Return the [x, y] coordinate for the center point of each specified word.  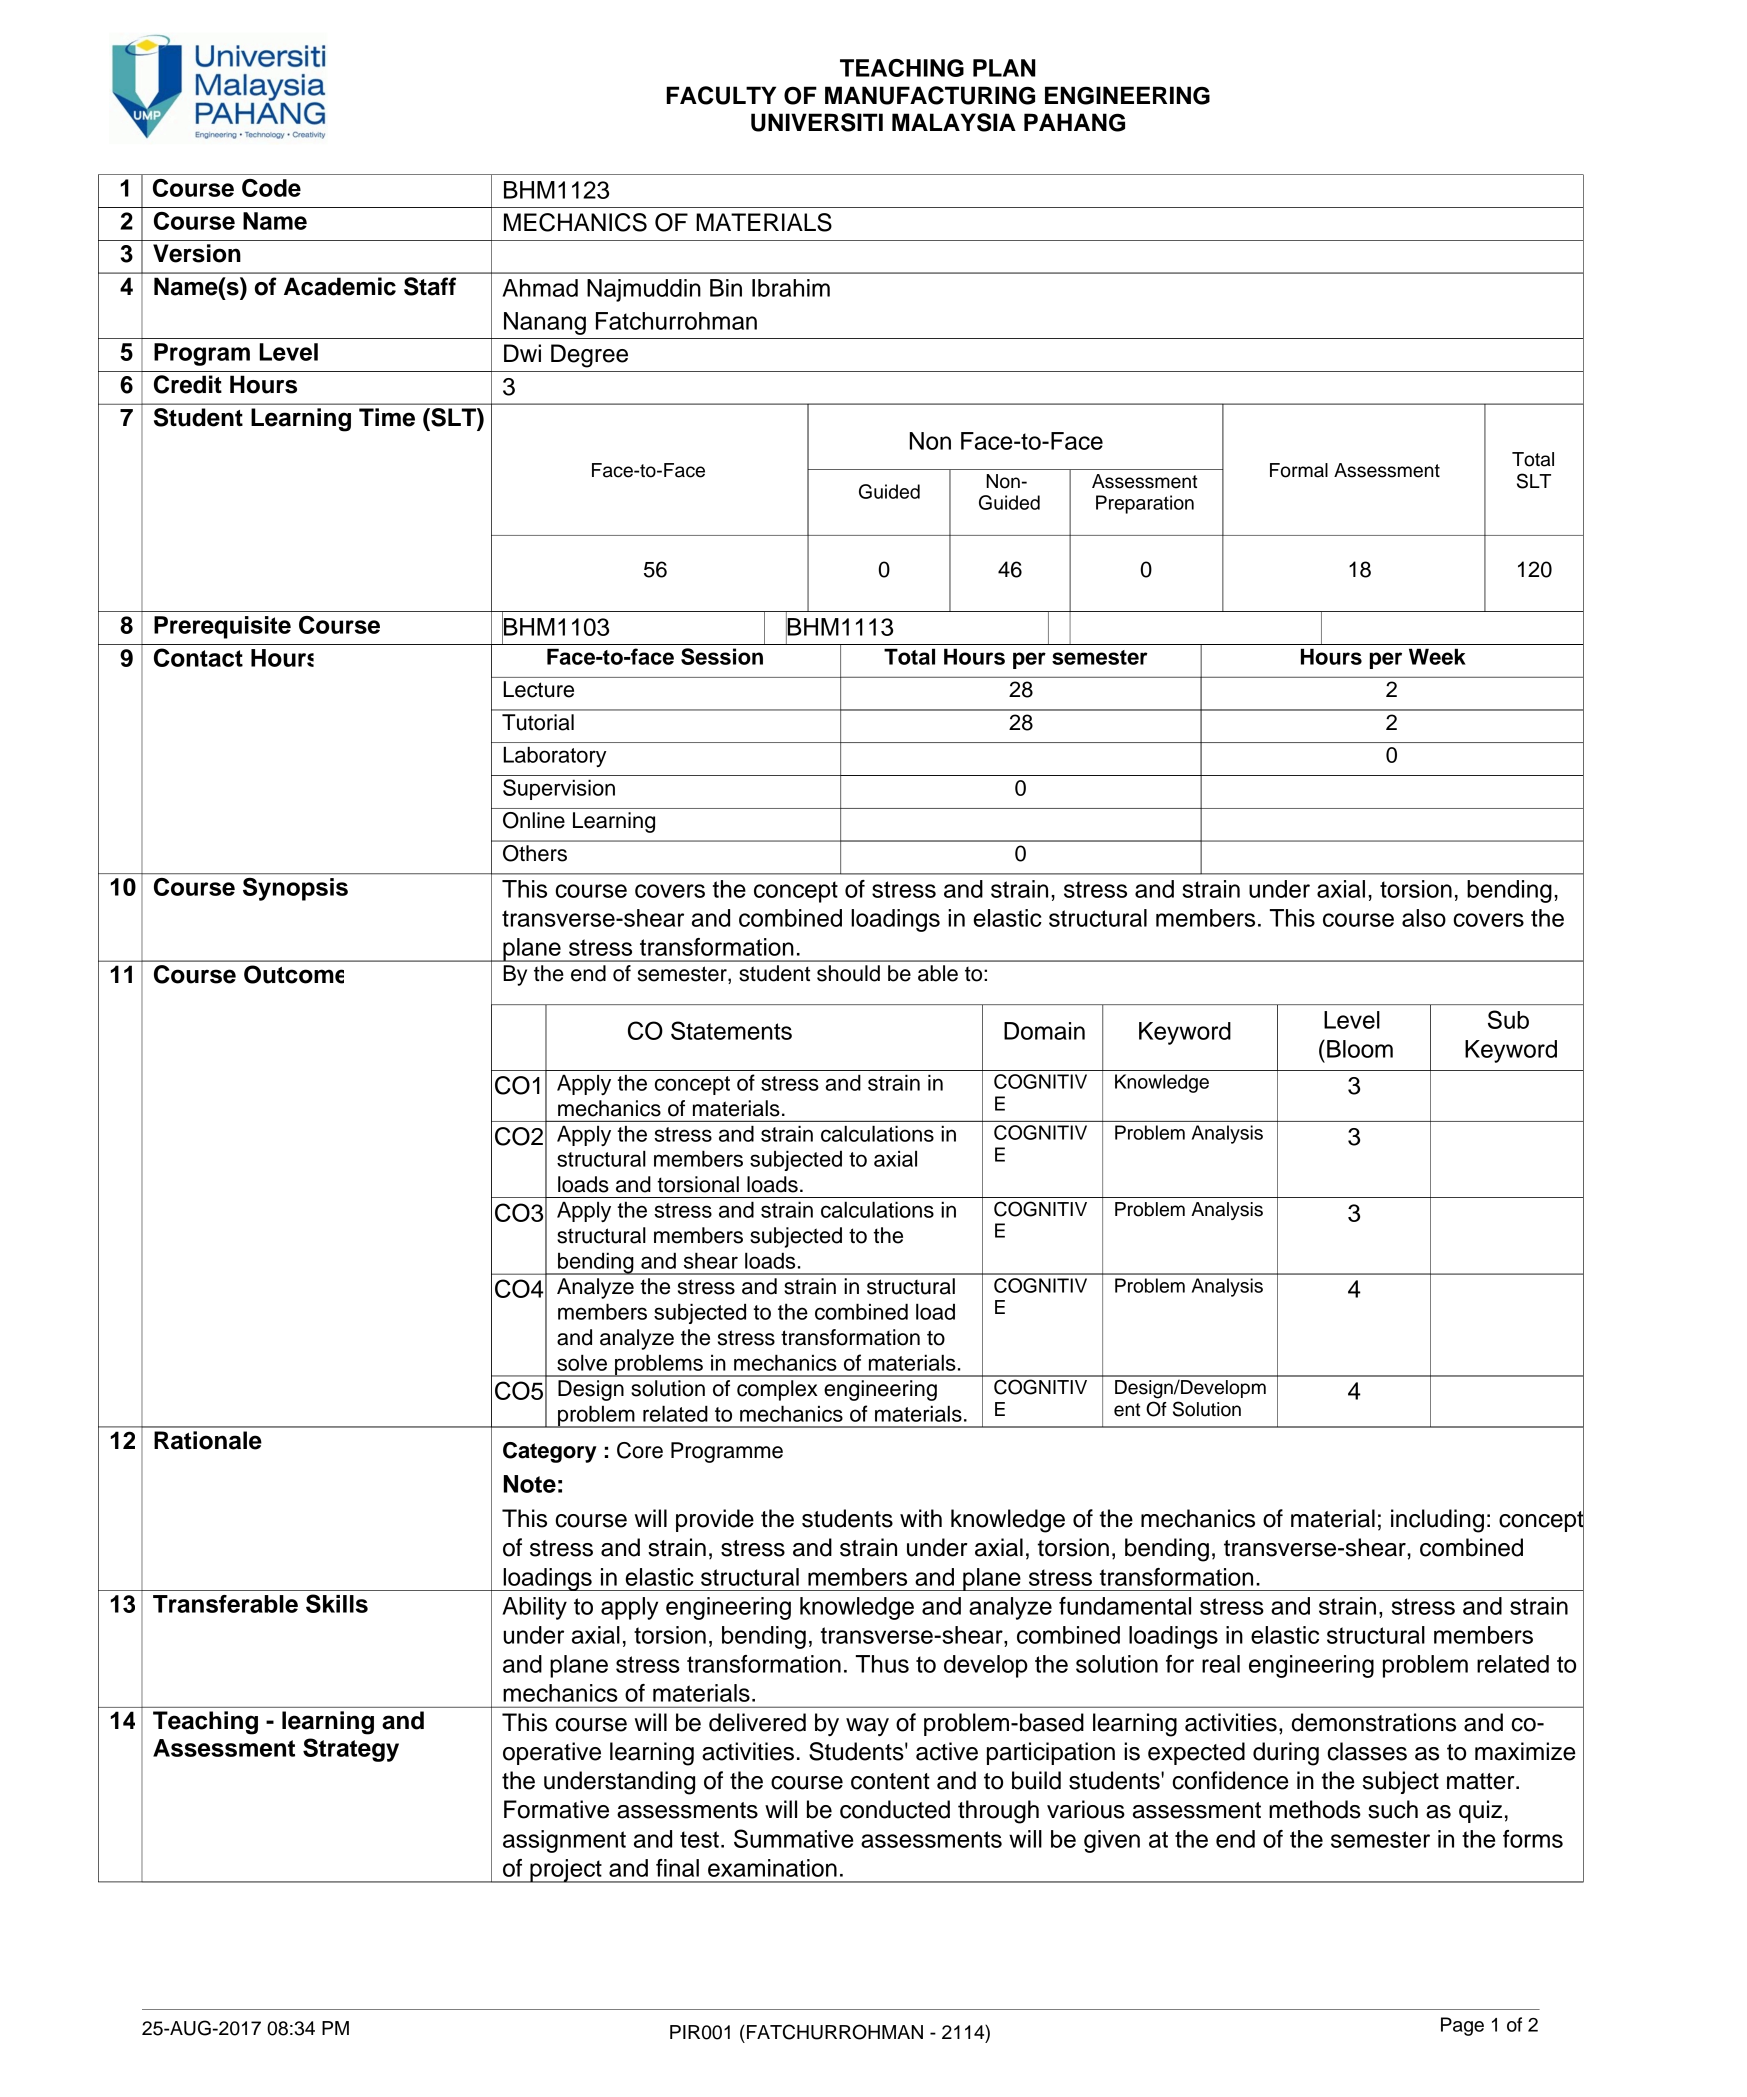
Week [1437, 656]
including [1437, 1521]
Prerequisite [222, 627]
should [848, 973]
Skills [337, 1603]
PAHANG [1074, 122]
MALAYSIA [954, 122]
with [921, 1518]
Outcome [294, 974]
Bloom [1360, 1049]
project [566, 1871]
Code [271, 188]
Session [722, 656]
